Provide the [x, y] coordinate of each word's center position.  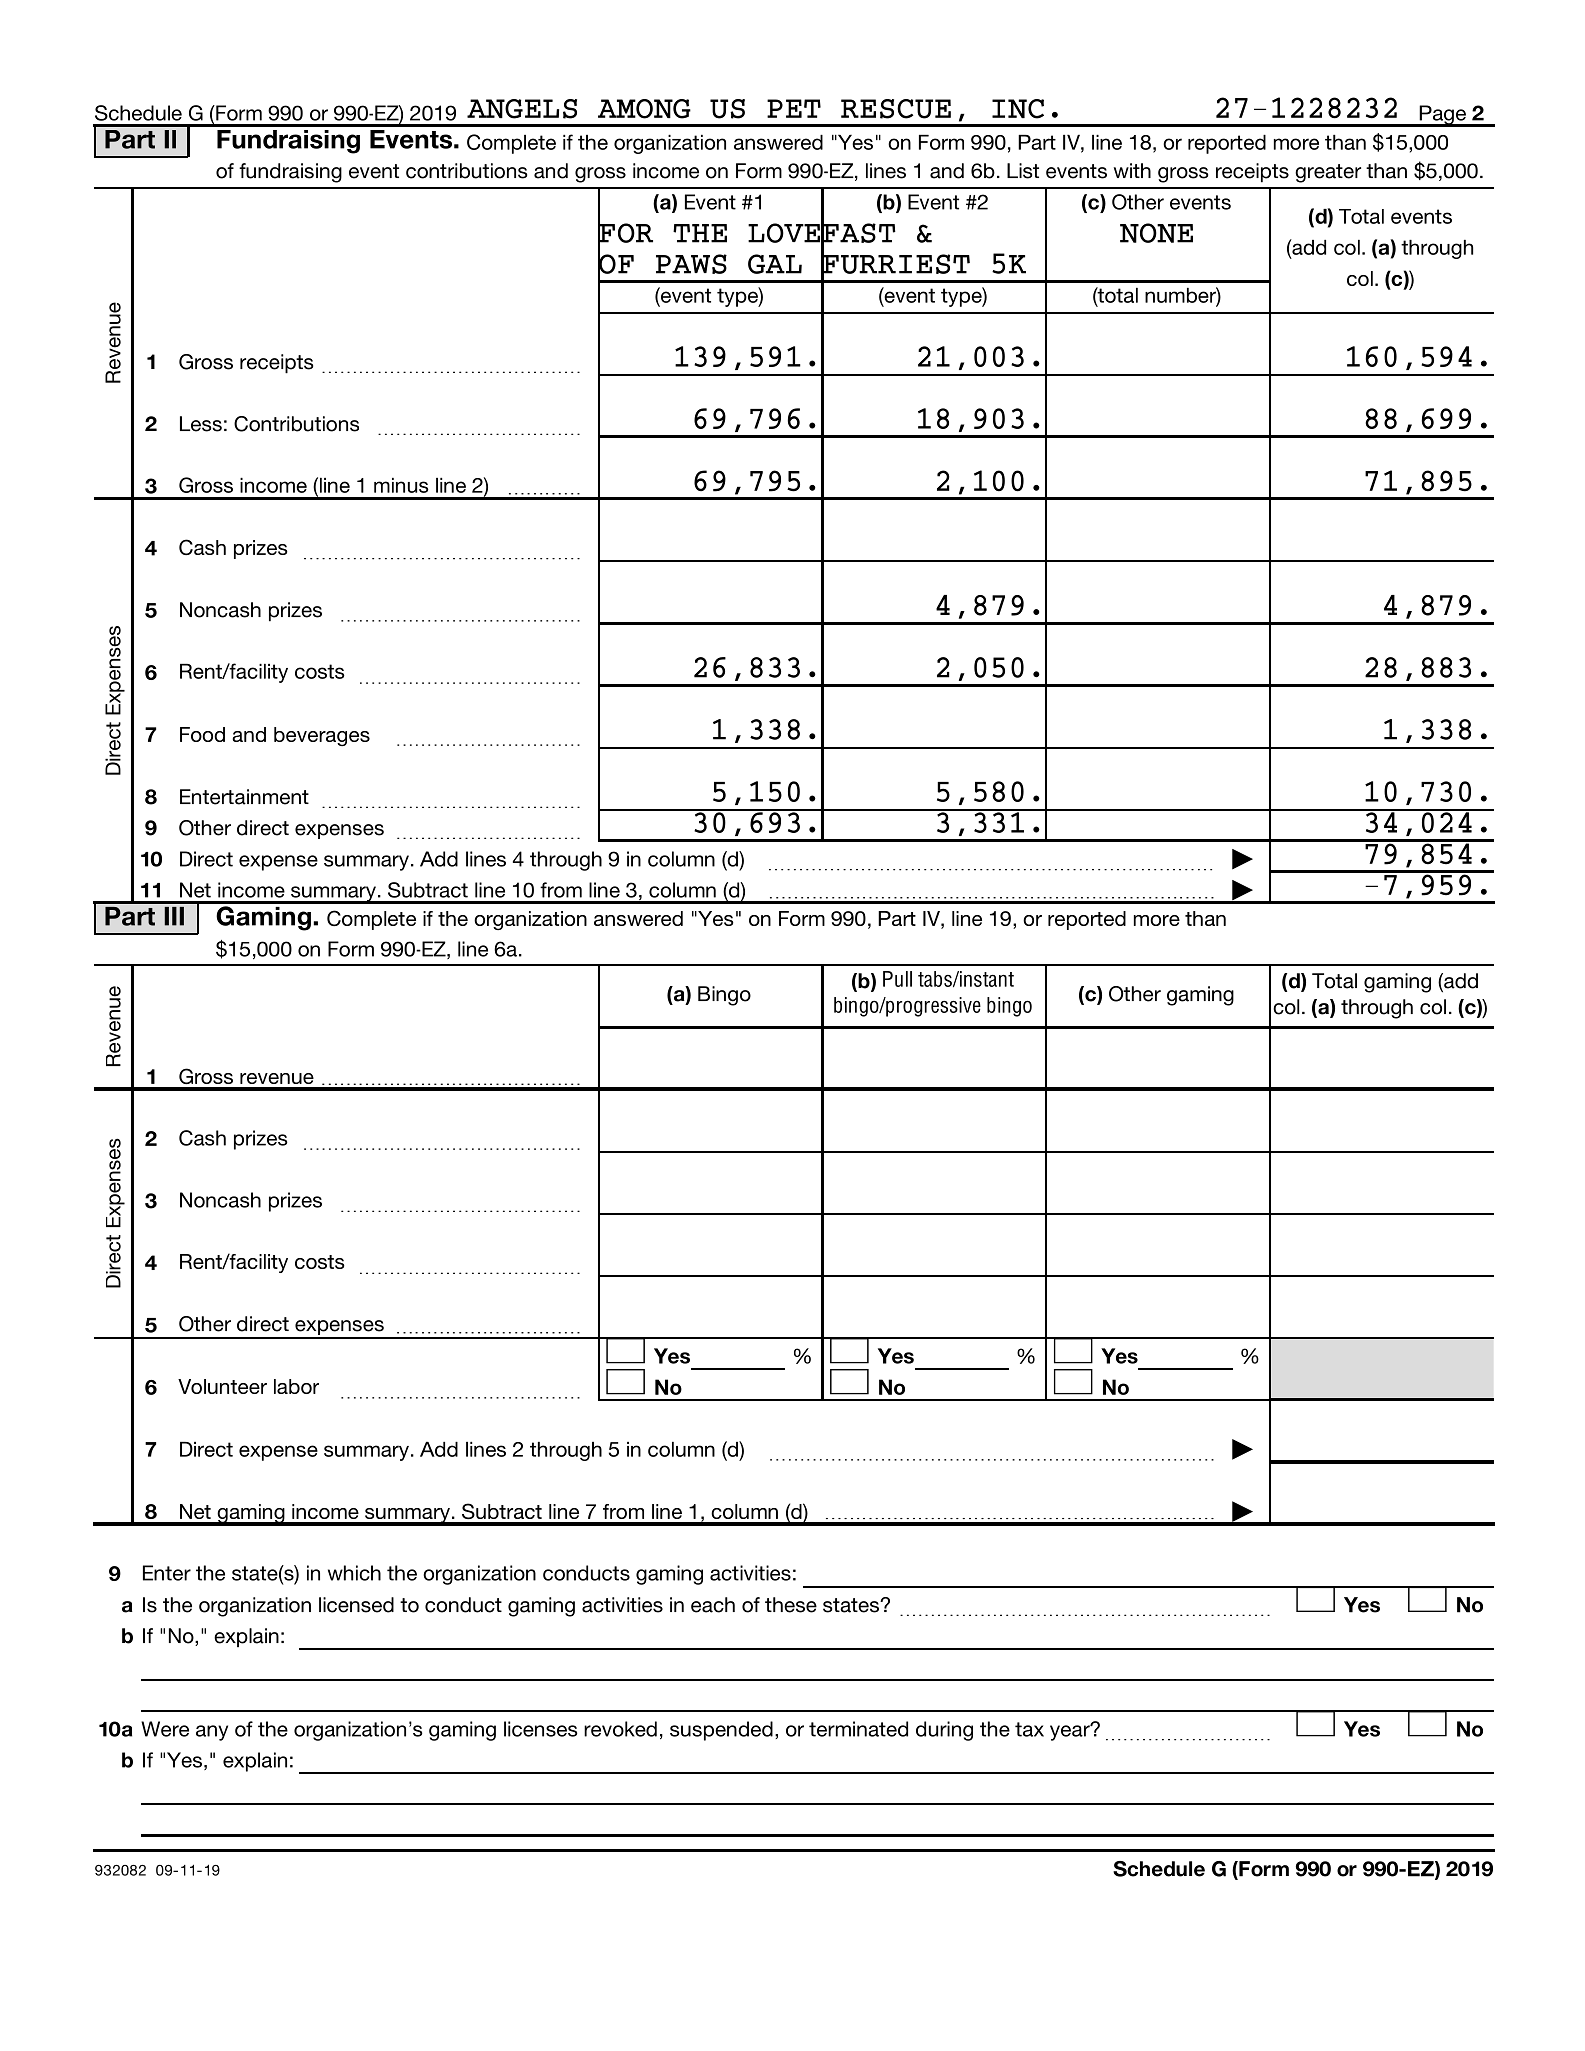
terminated [858, 1729]
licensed [356, 1605]
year [1071, 1732]
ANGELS [522, 109]
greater [1328, 173]
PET [794, 108]
